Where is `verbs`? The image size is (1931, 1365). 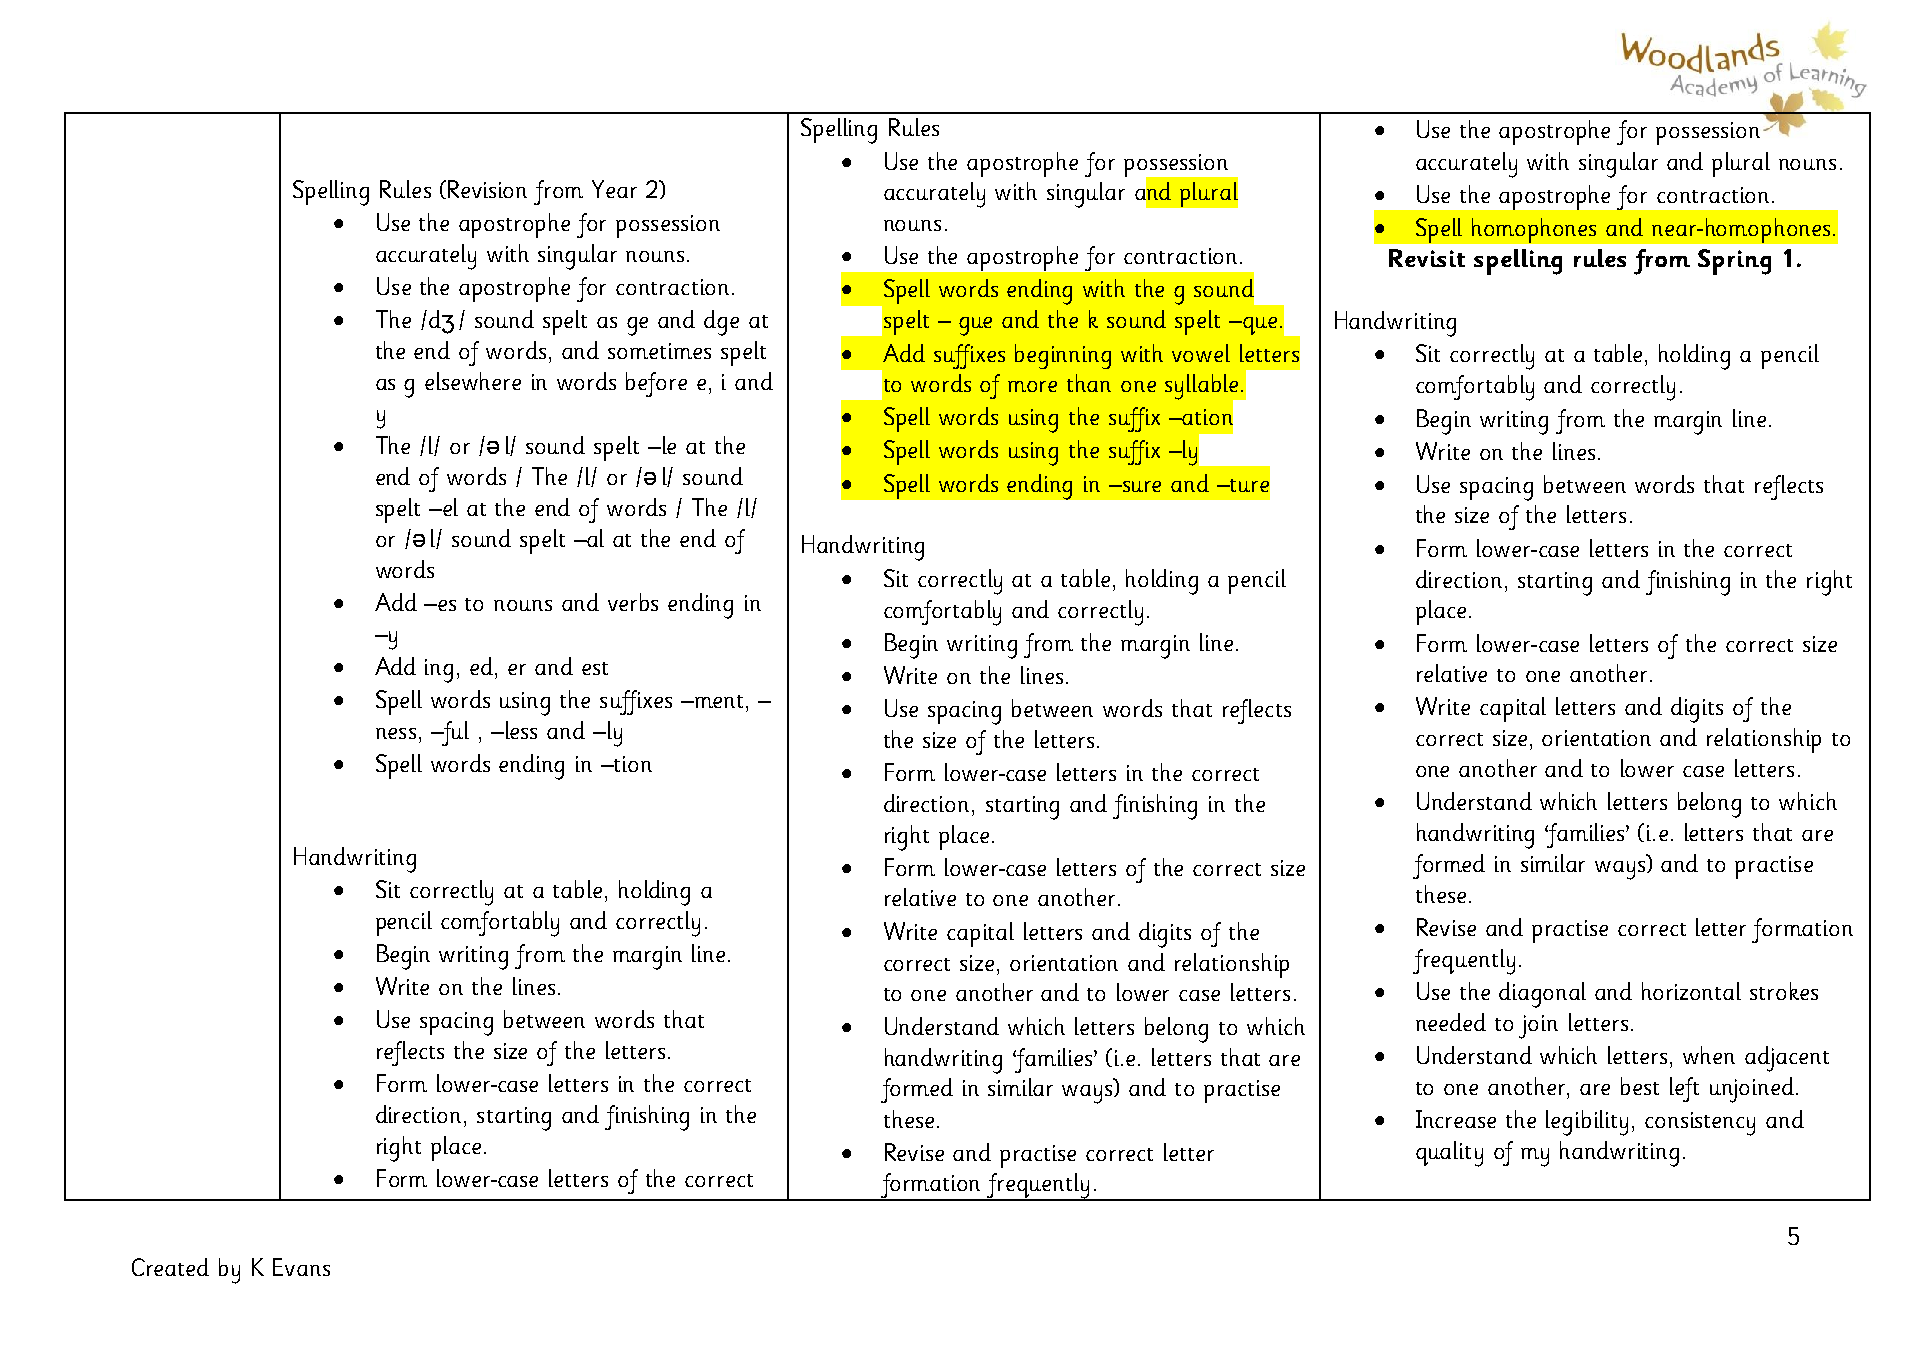
verbs is located at coordinates (633, 602).
